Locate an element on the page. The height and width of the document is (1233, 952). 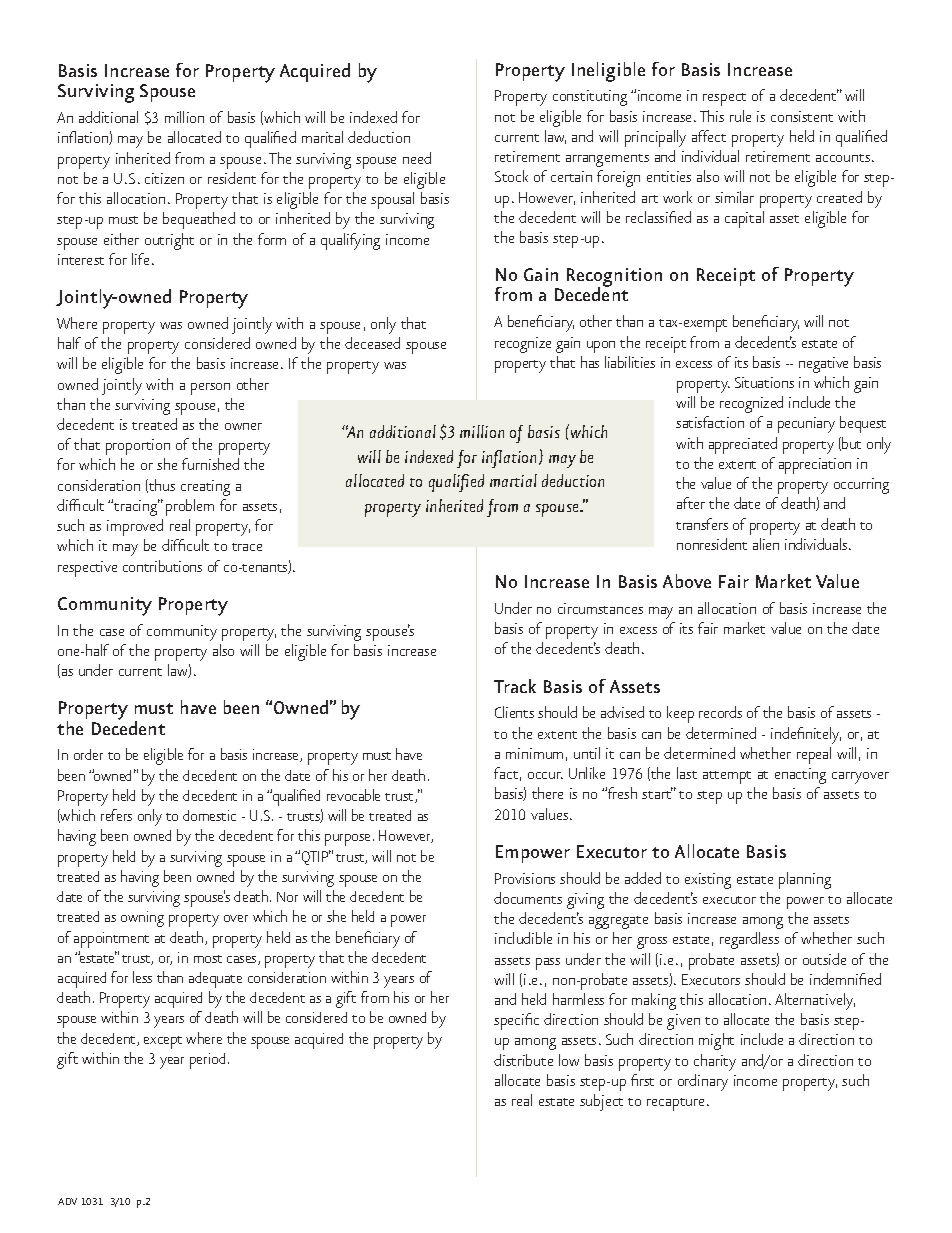
need is located at coordinates (417, 158).
